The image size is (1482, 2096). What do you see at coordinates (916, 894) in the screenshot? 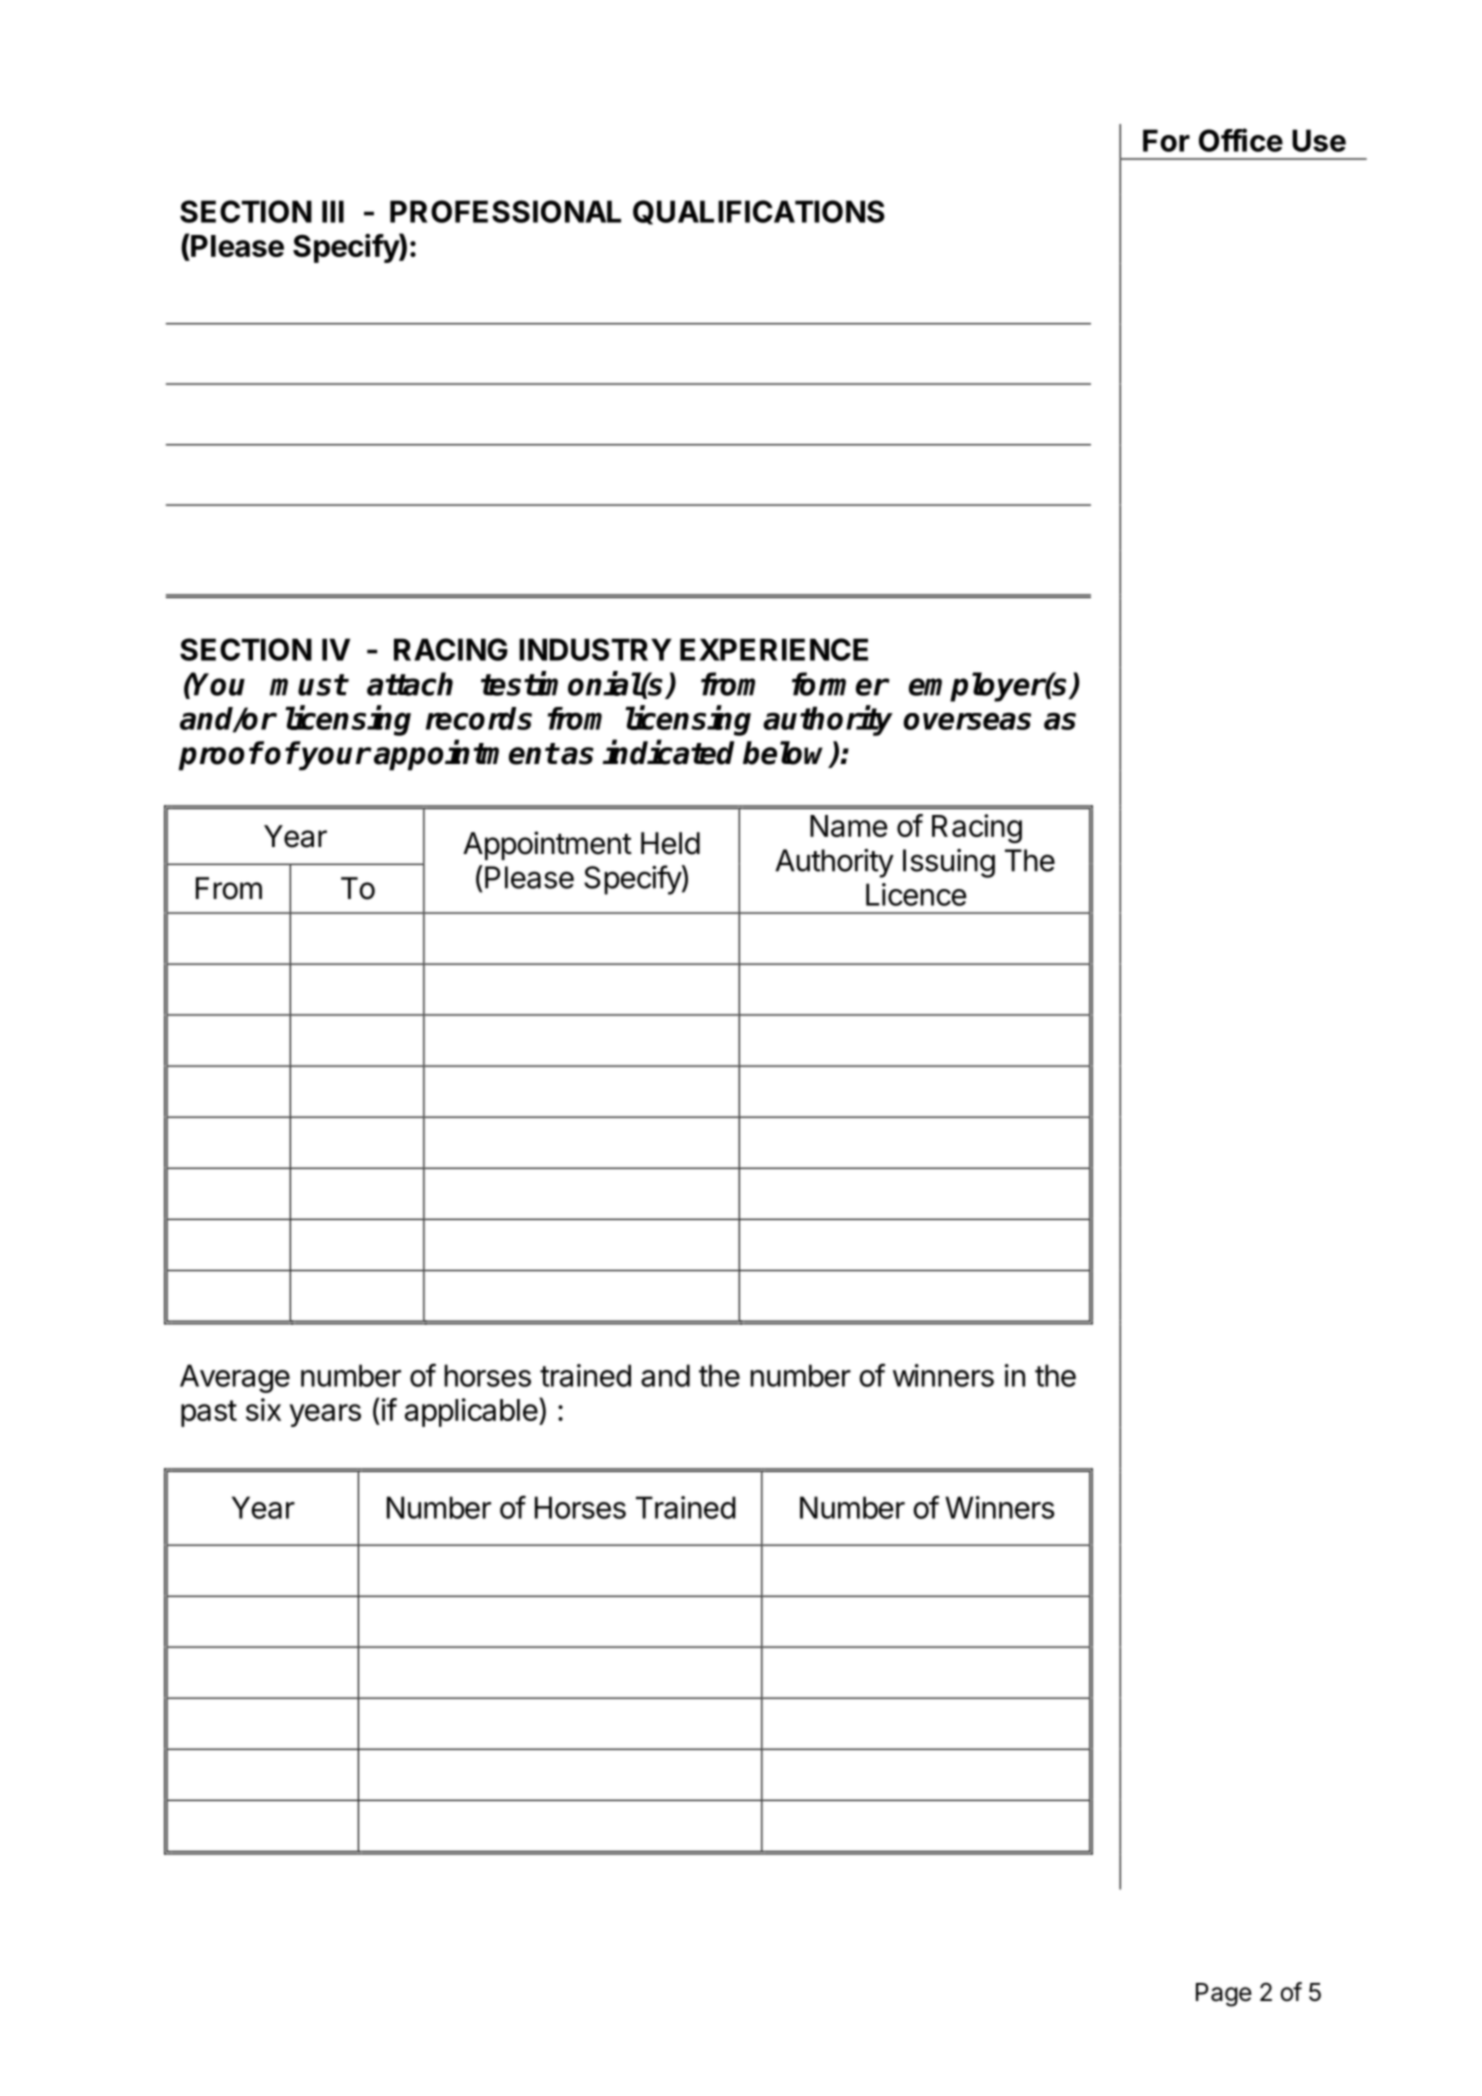
I see `Licence` at bounding box center [916, 894].
